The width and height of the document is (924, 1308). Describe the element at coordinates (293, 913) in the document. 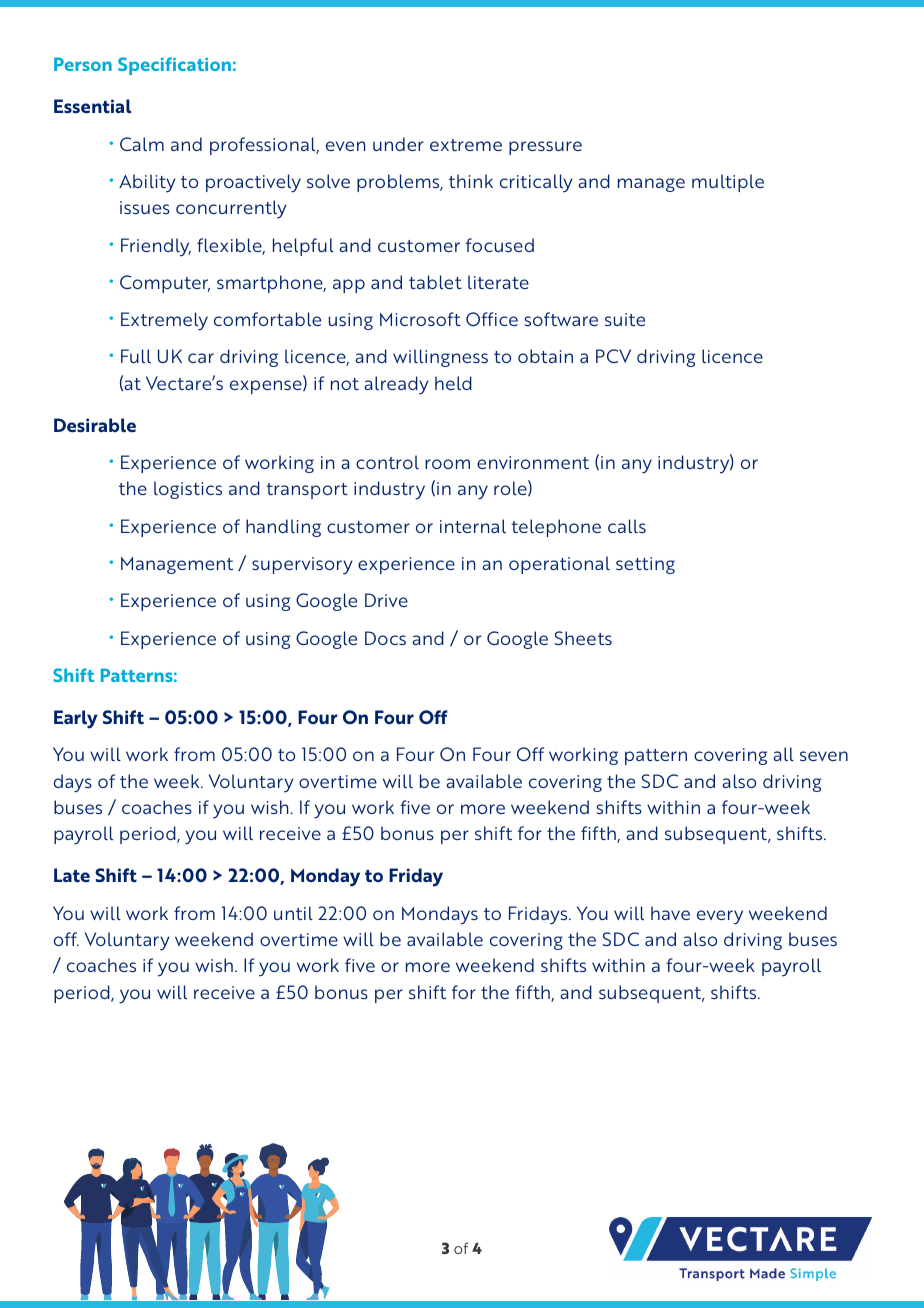

I see `until` at that location.
